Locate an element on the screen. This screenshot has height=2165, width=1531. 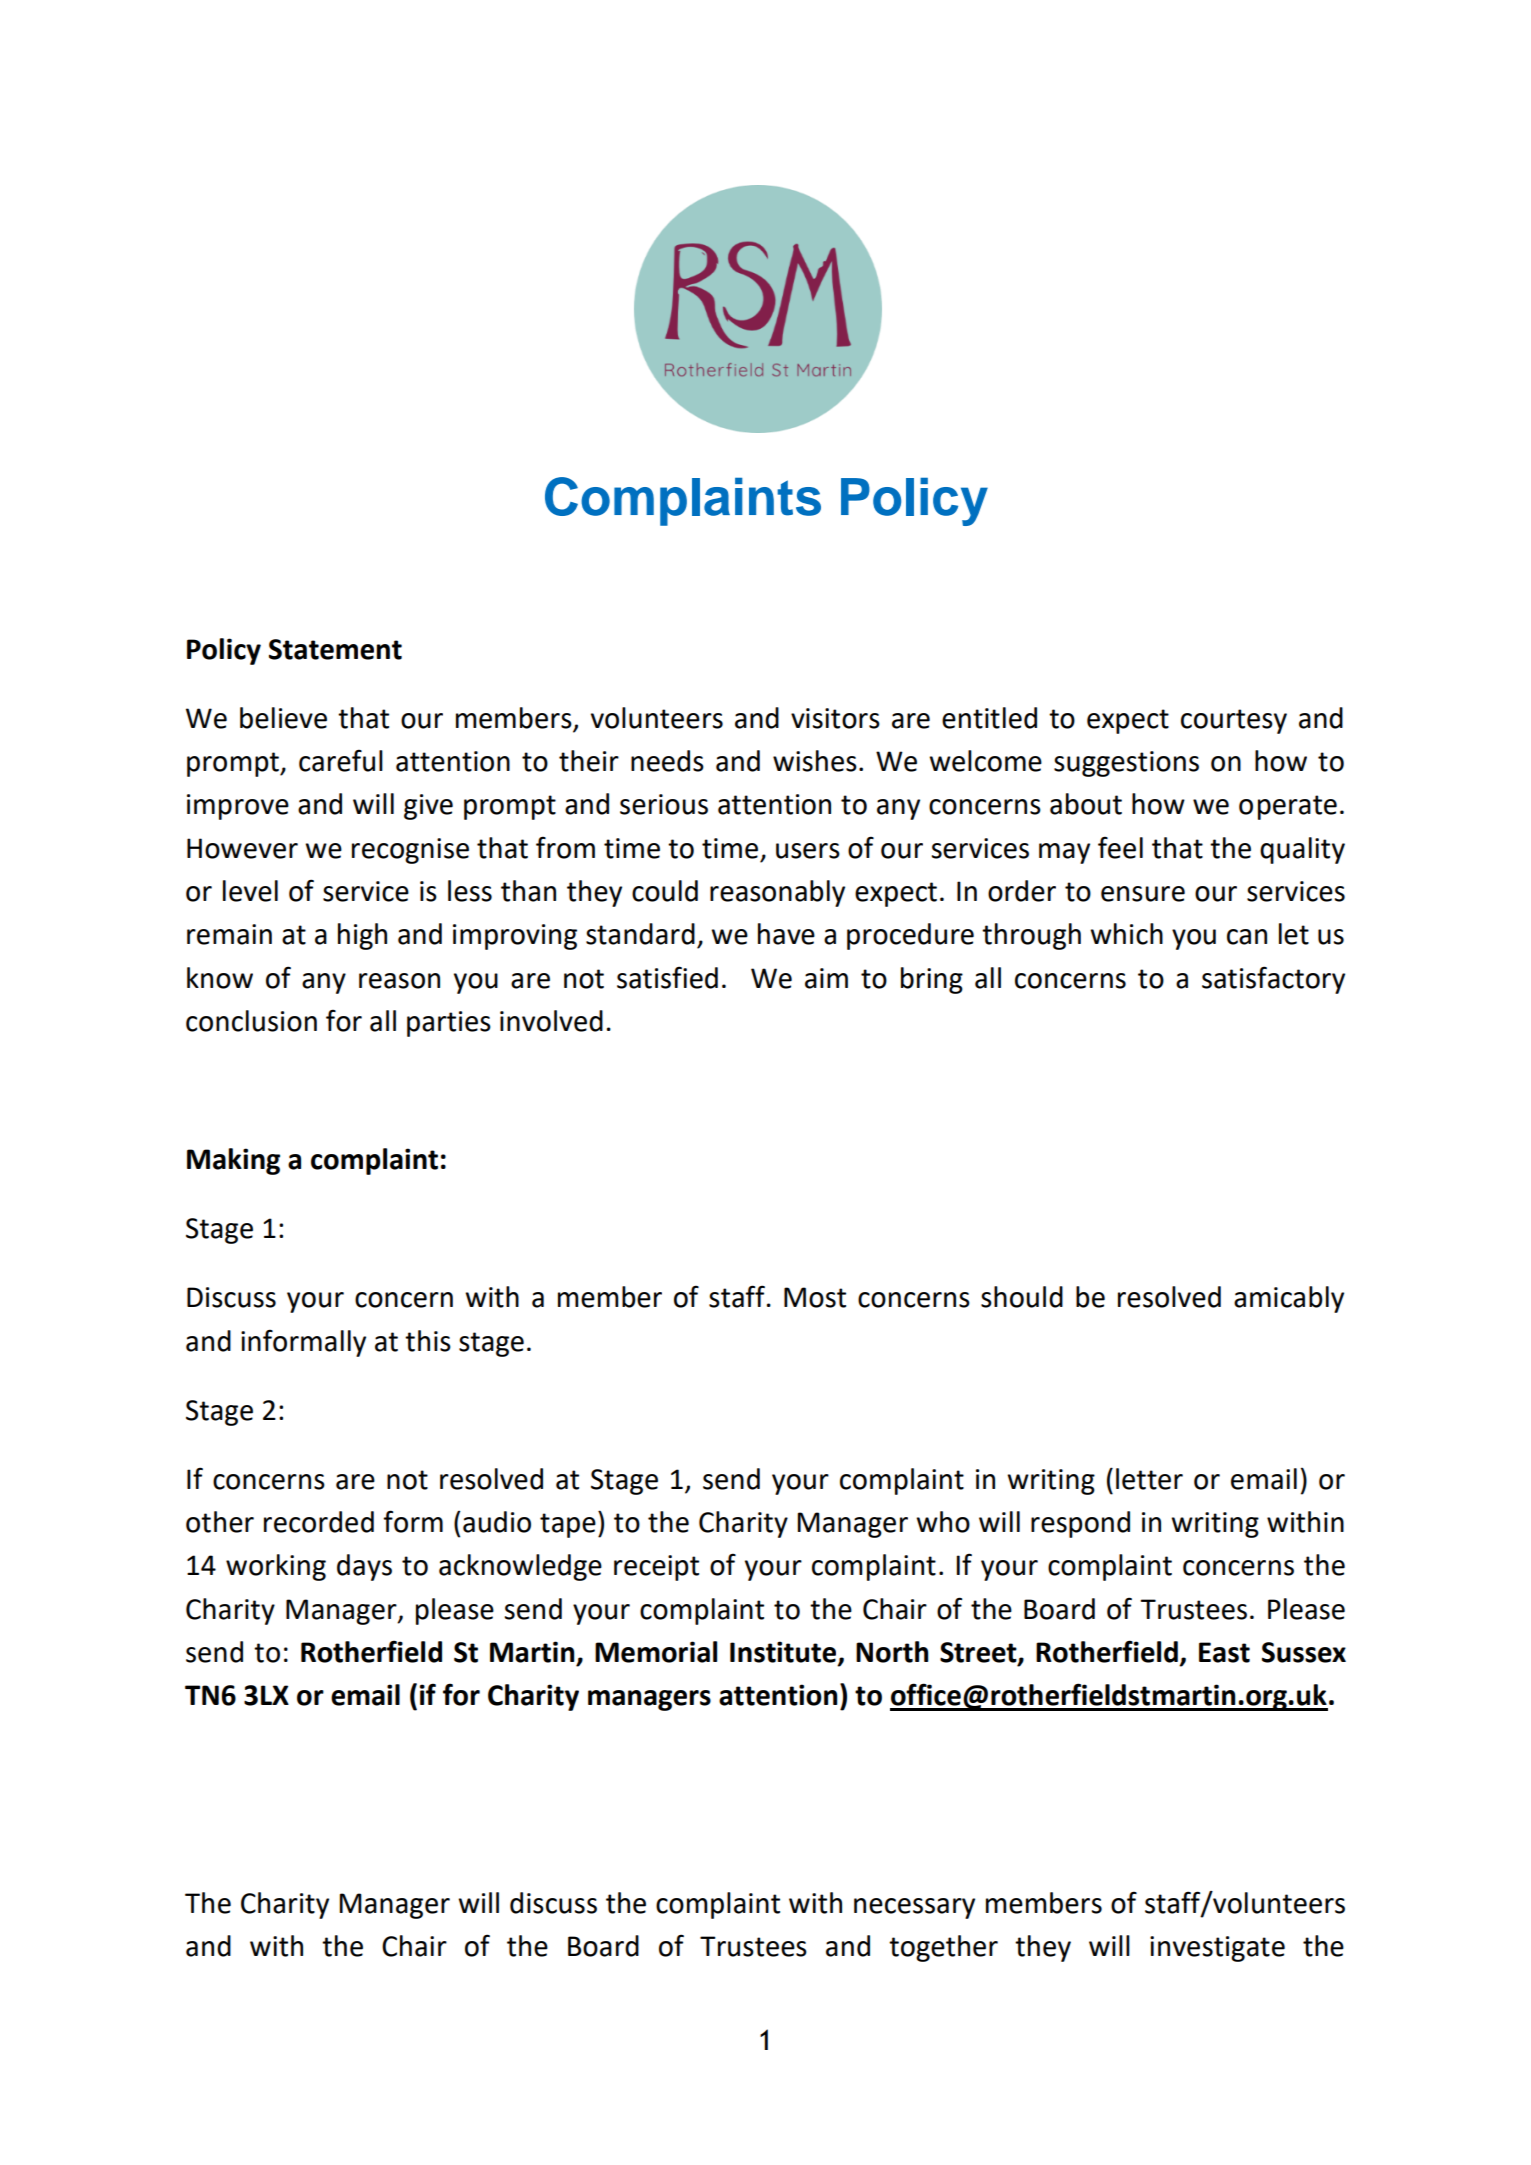
necessary is located at coordinates (914, 1908).
